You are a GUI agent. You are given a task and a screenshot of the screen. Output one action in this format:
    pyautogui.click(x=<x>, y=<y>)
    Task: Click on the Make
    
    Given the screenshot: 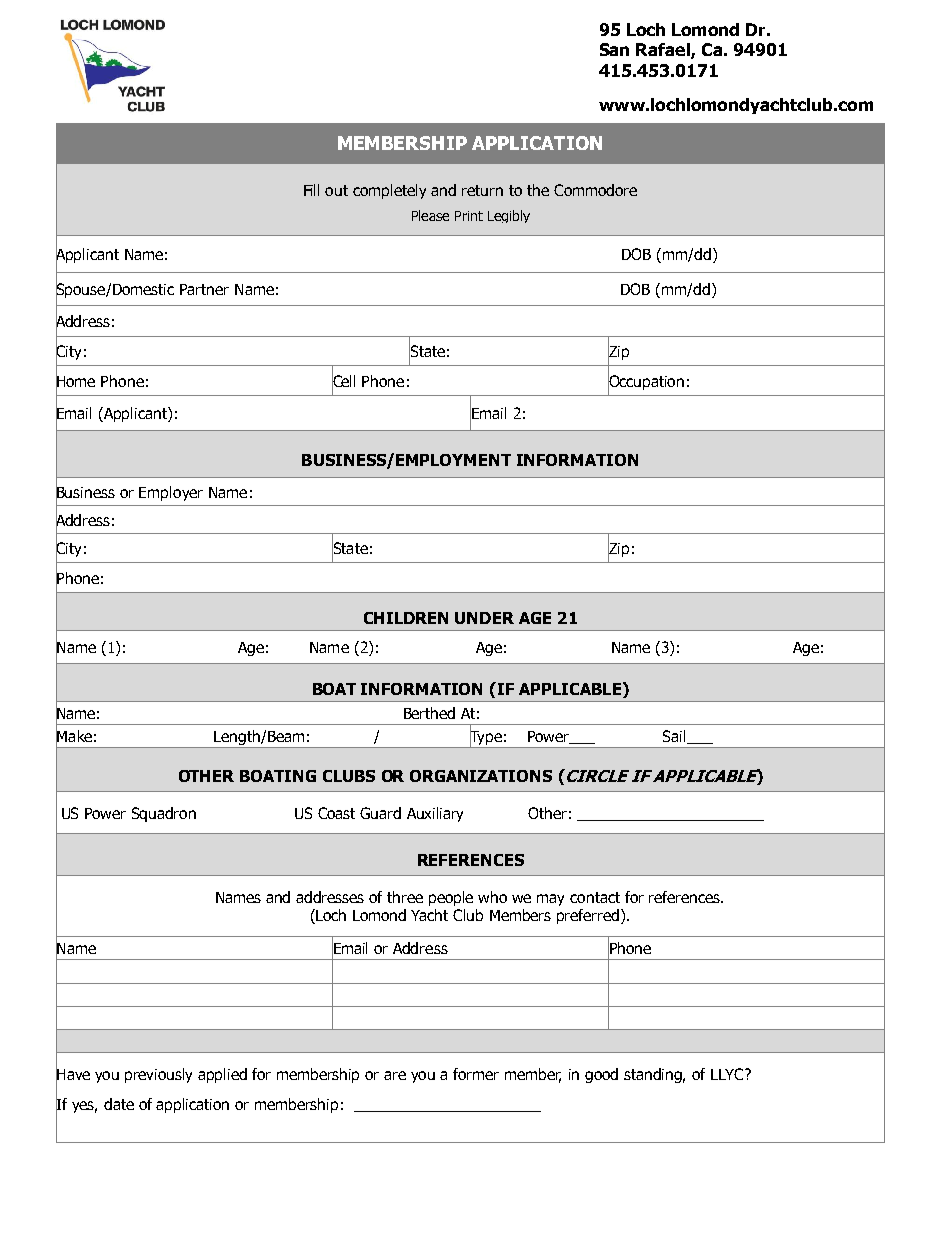 What is the action you would take?
    pyautogui.click(x=74, y=736)
